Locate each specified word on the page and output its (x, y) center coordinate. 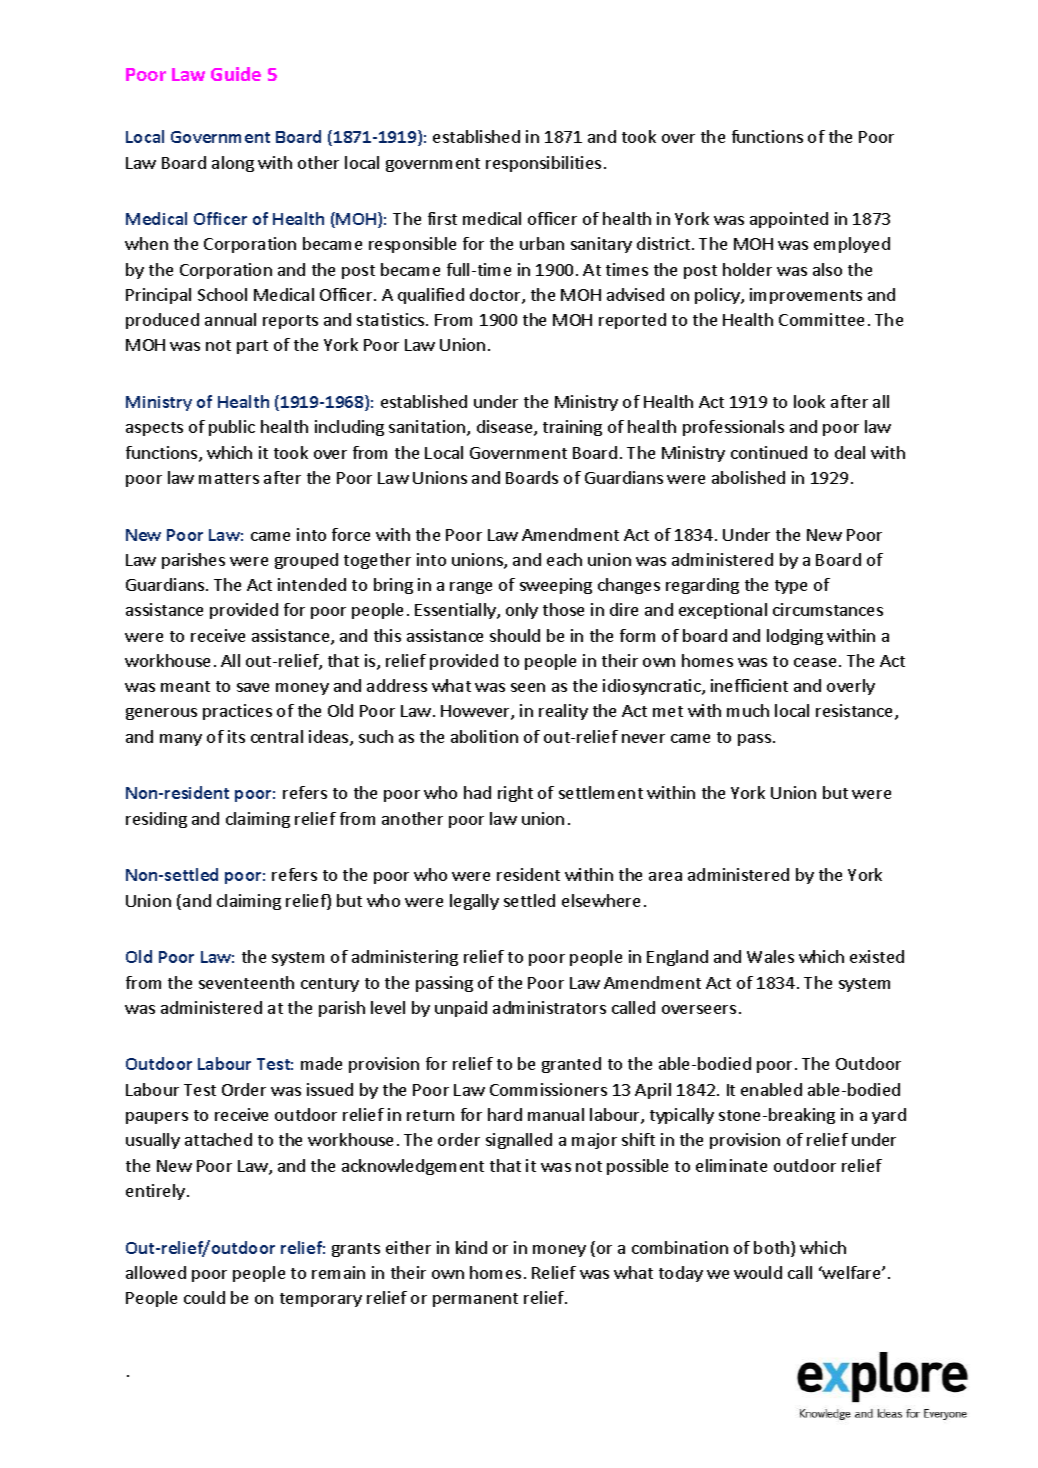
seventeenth (246, 982)
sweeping (556, 586)
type (791, 587)
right (515, 794)
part (252, 347)
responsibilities (543, 164)
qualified (431, 296)
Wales (770, 956)
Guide (236, 74)
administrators (549, 1007)
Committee (821, 319)
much (748, 710)
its (236, 736)
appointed (789, 220)
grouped (306, 561)
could (204, 1297)
